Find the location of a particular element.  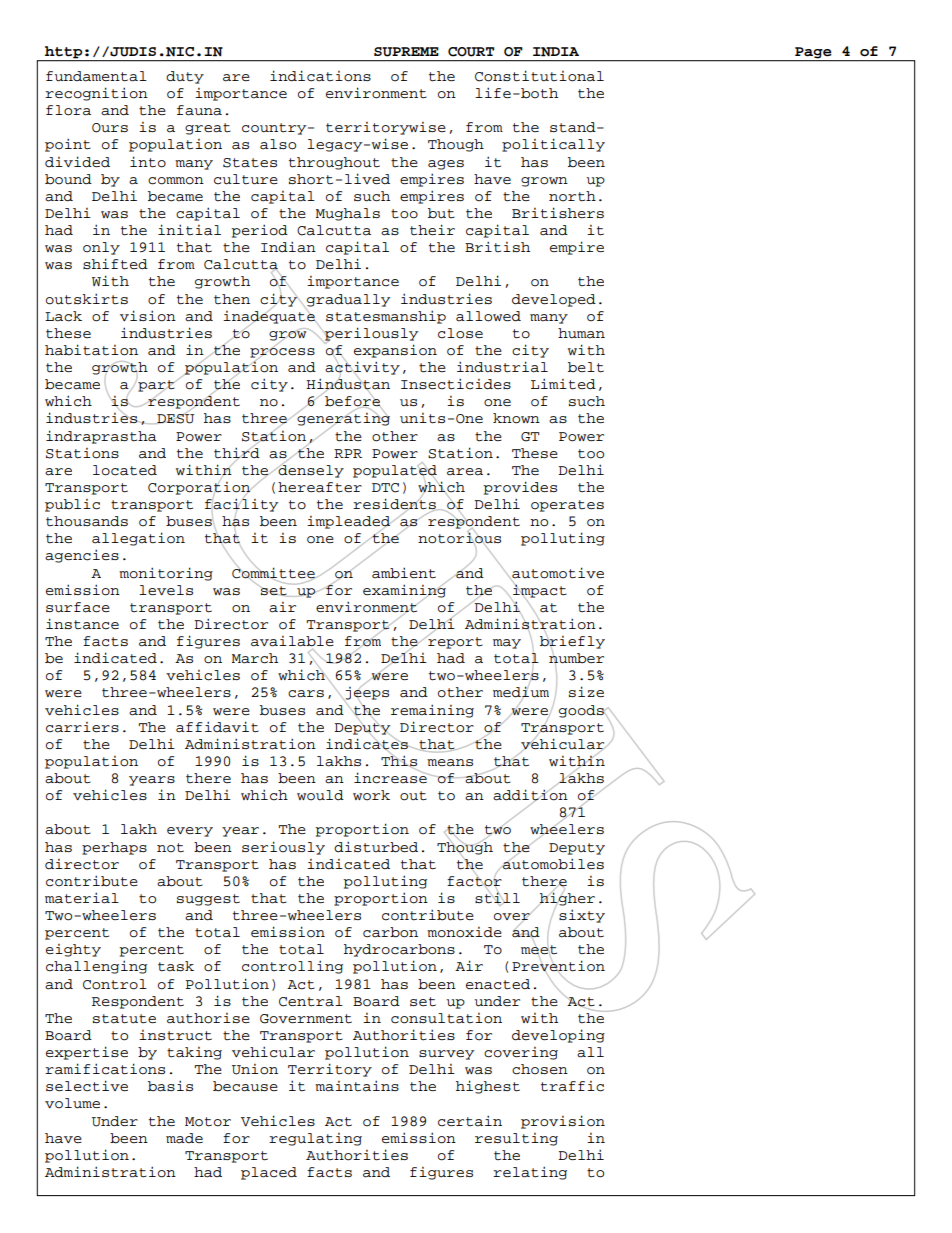

duty is located at coordinates (185, 77).
